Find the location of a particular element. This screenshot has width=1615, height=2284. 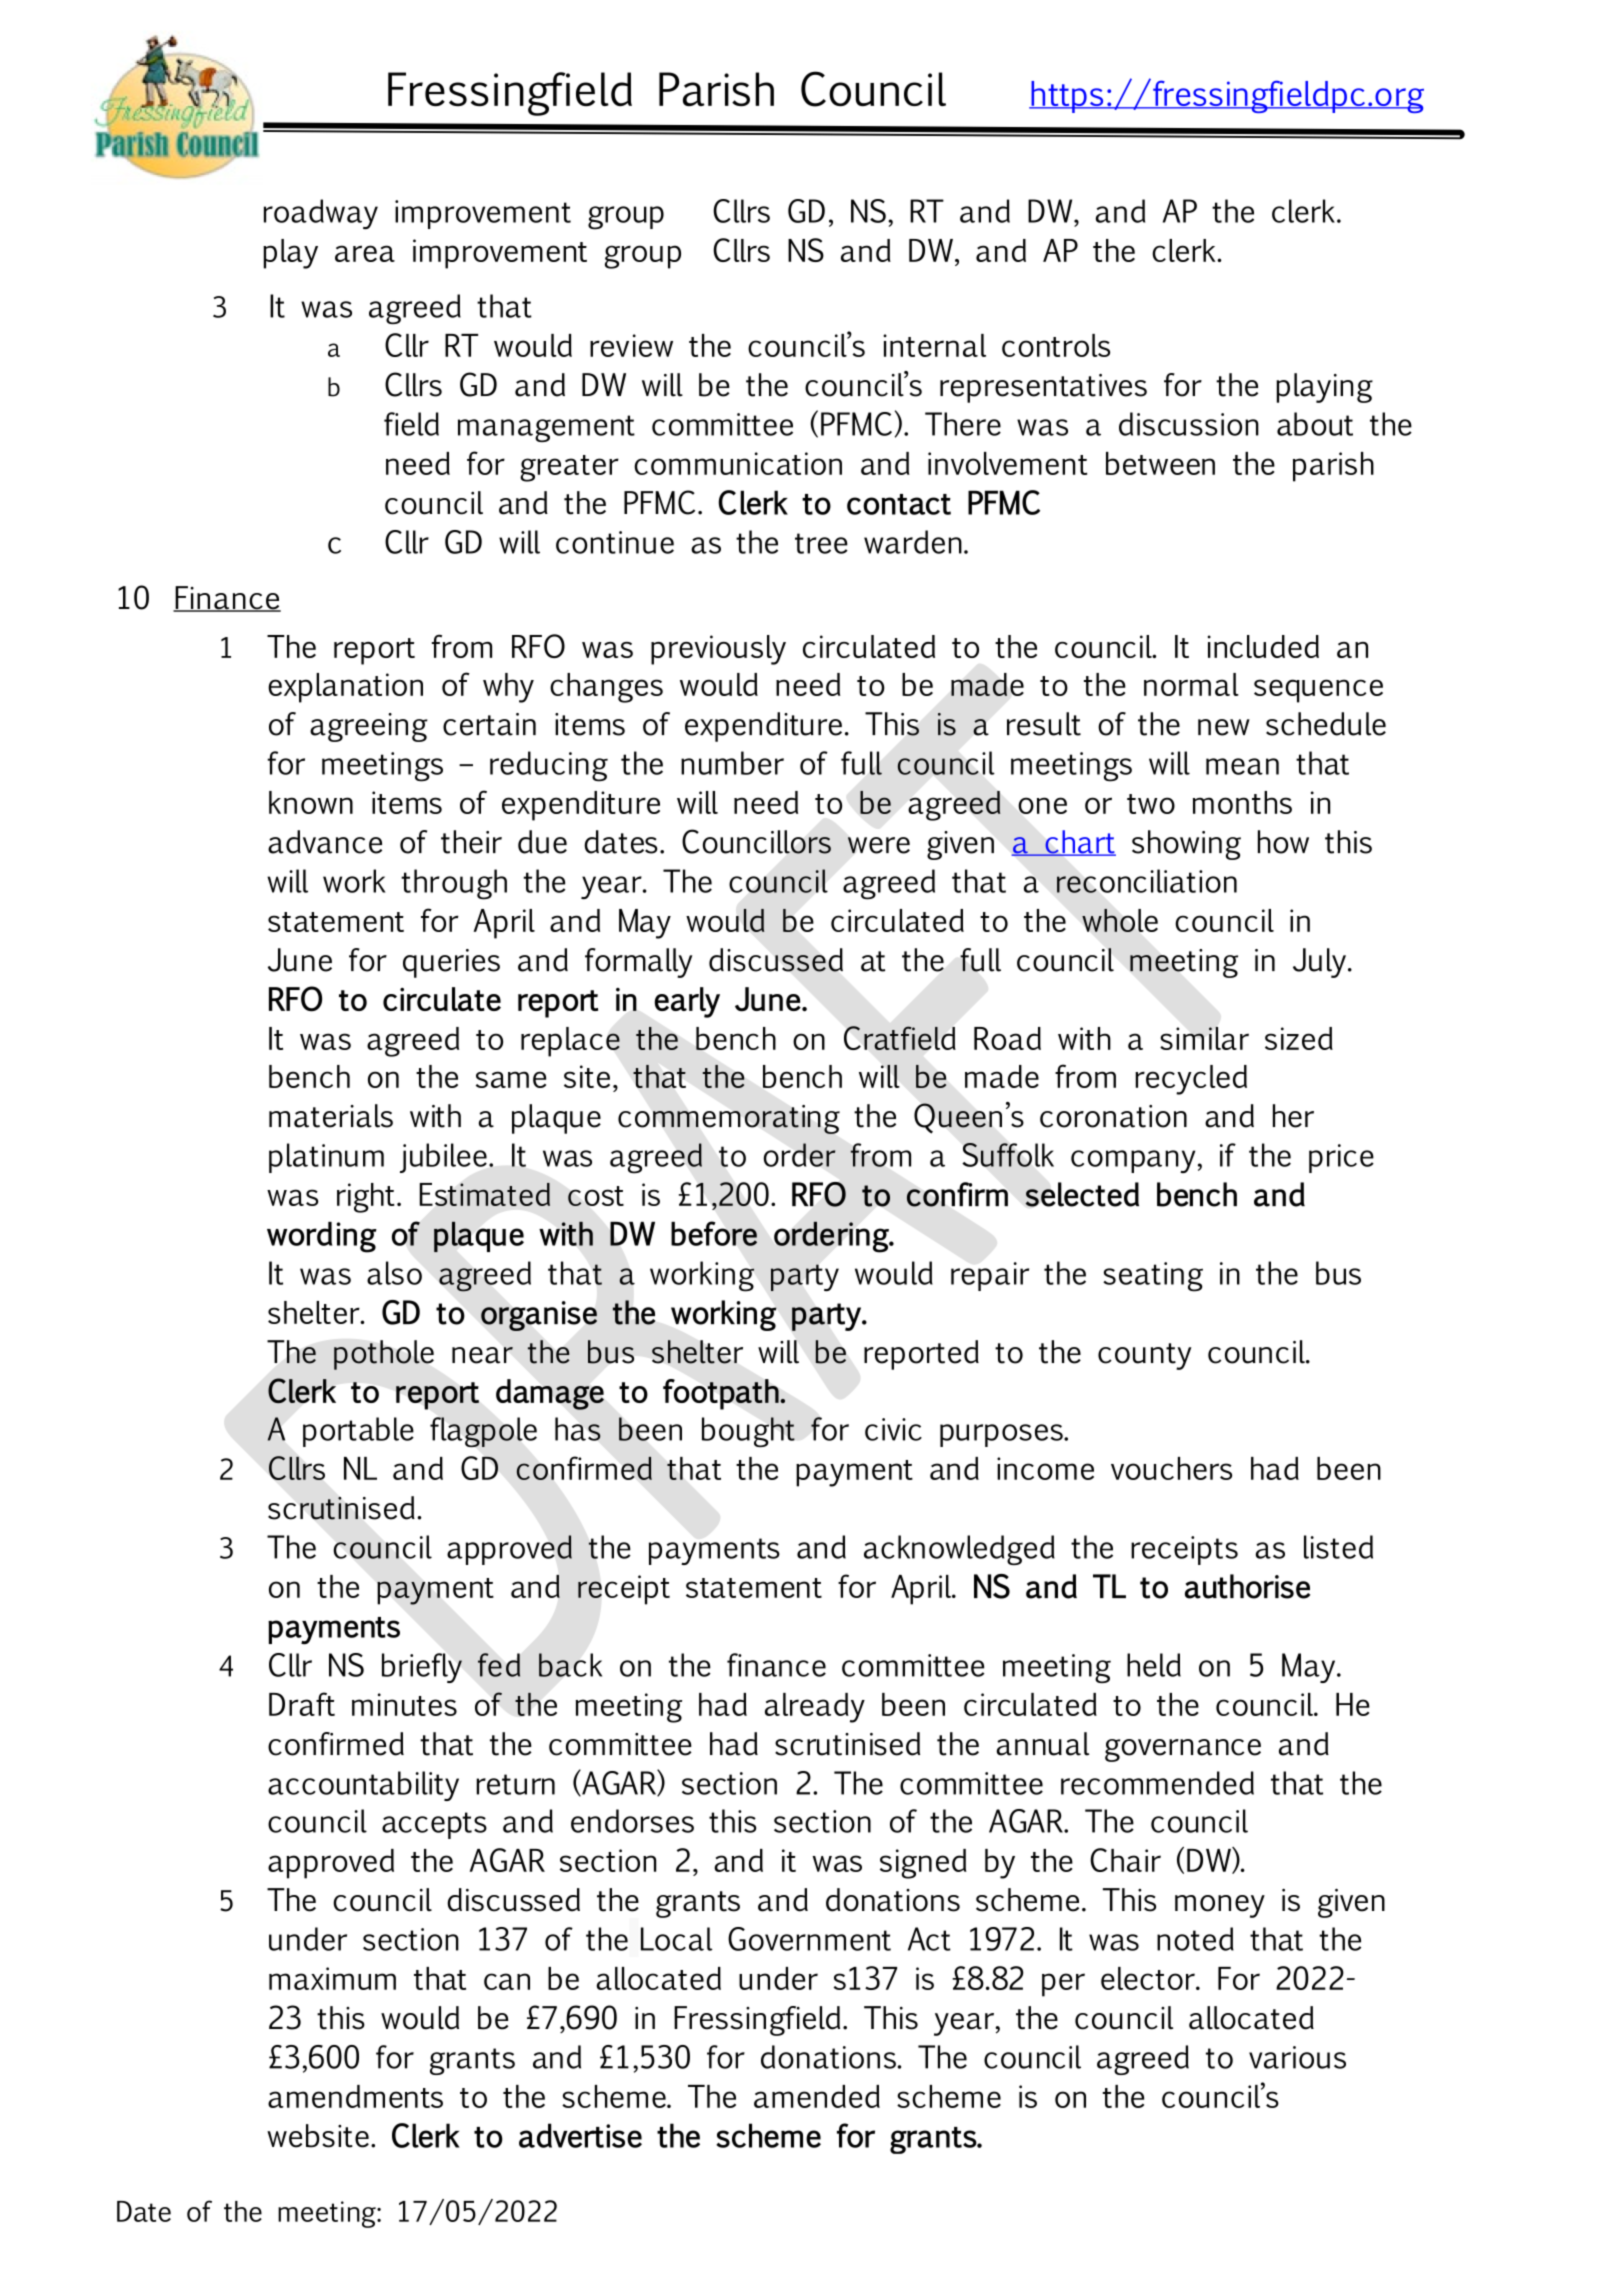

portable is located at coordinates (358, 1432).
